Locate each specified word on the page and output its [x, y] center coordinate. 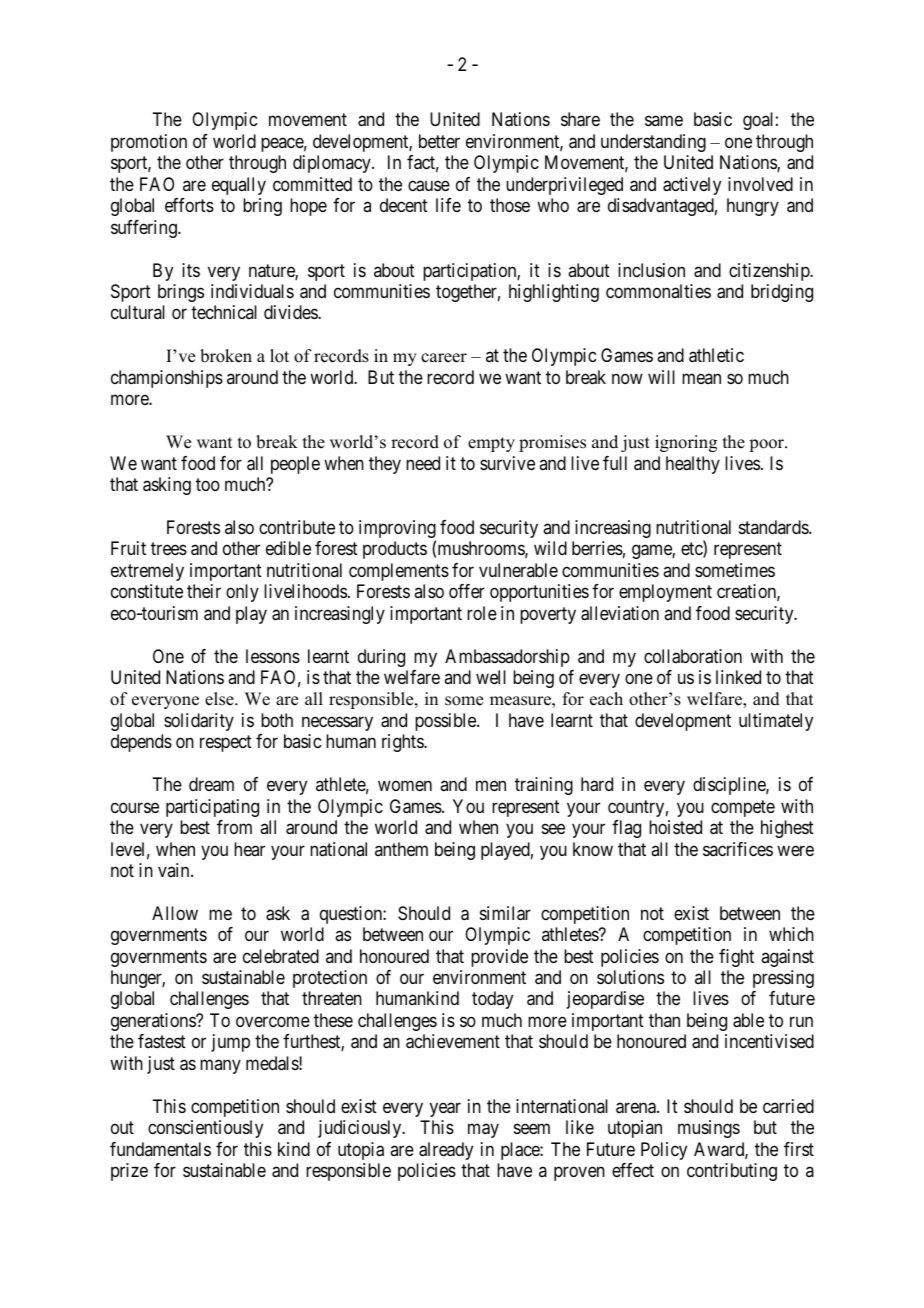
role [482, 613]
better [439, 141]
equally [239, 186]
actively [692, 186]
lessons [273, 656]
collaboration [693, 656]
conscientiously [205, 1129]
